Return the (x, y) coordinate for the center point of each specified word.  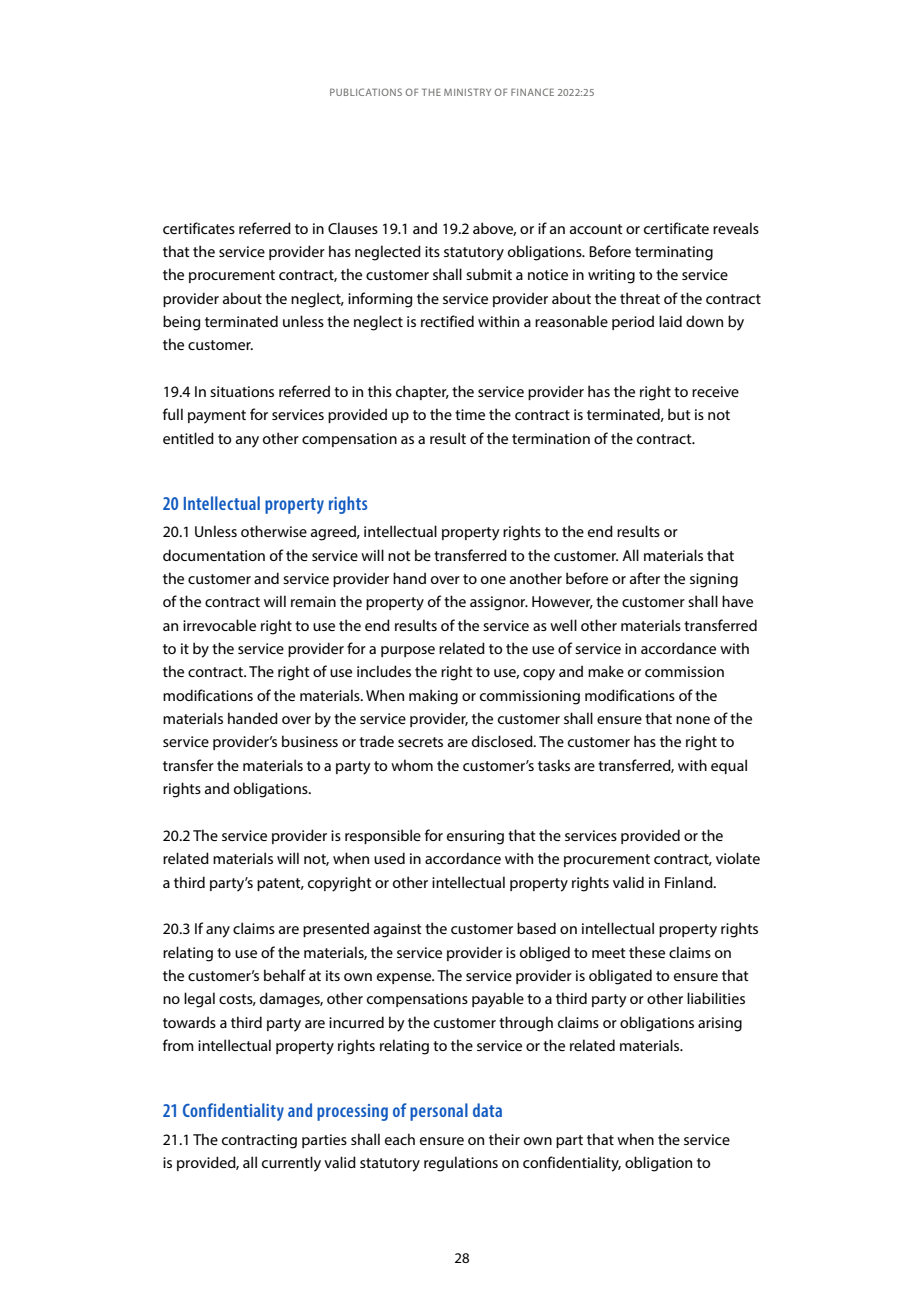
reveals (736, 228)
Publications (366, 92)
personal (439, 1112)
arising (720, 1024)
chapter (422, 392)
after (645, 578)
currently (291, 1164)
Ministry (467, 92)
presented (336, 929)
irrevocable (219, 625)
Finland (690, 882)
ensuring (475, 837)
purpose (408, 651)
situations (242, 391)
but (679, 414)
